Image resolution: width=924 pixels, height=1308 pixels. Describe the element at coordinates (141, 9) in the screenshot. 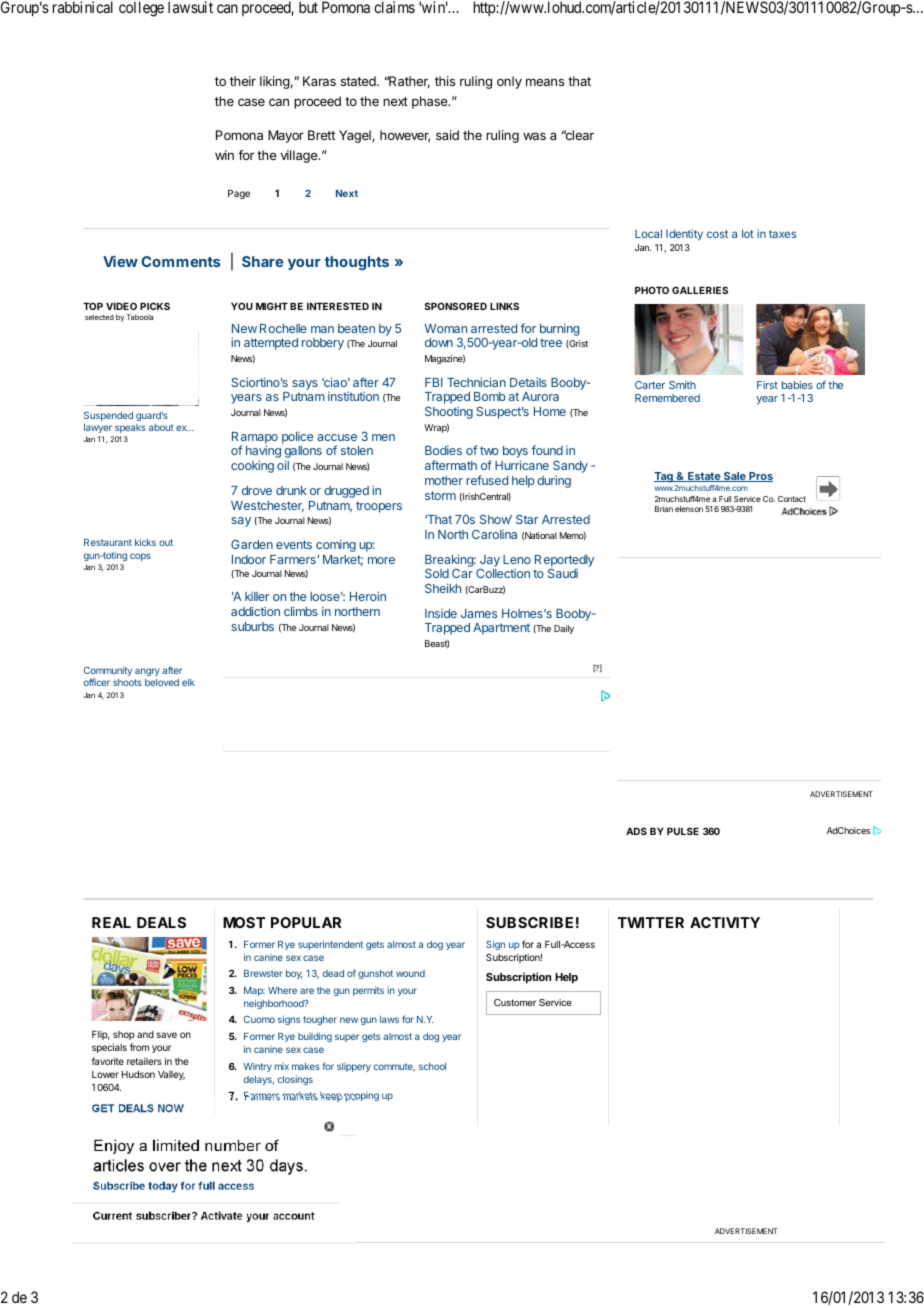

I see `college` at that location.
